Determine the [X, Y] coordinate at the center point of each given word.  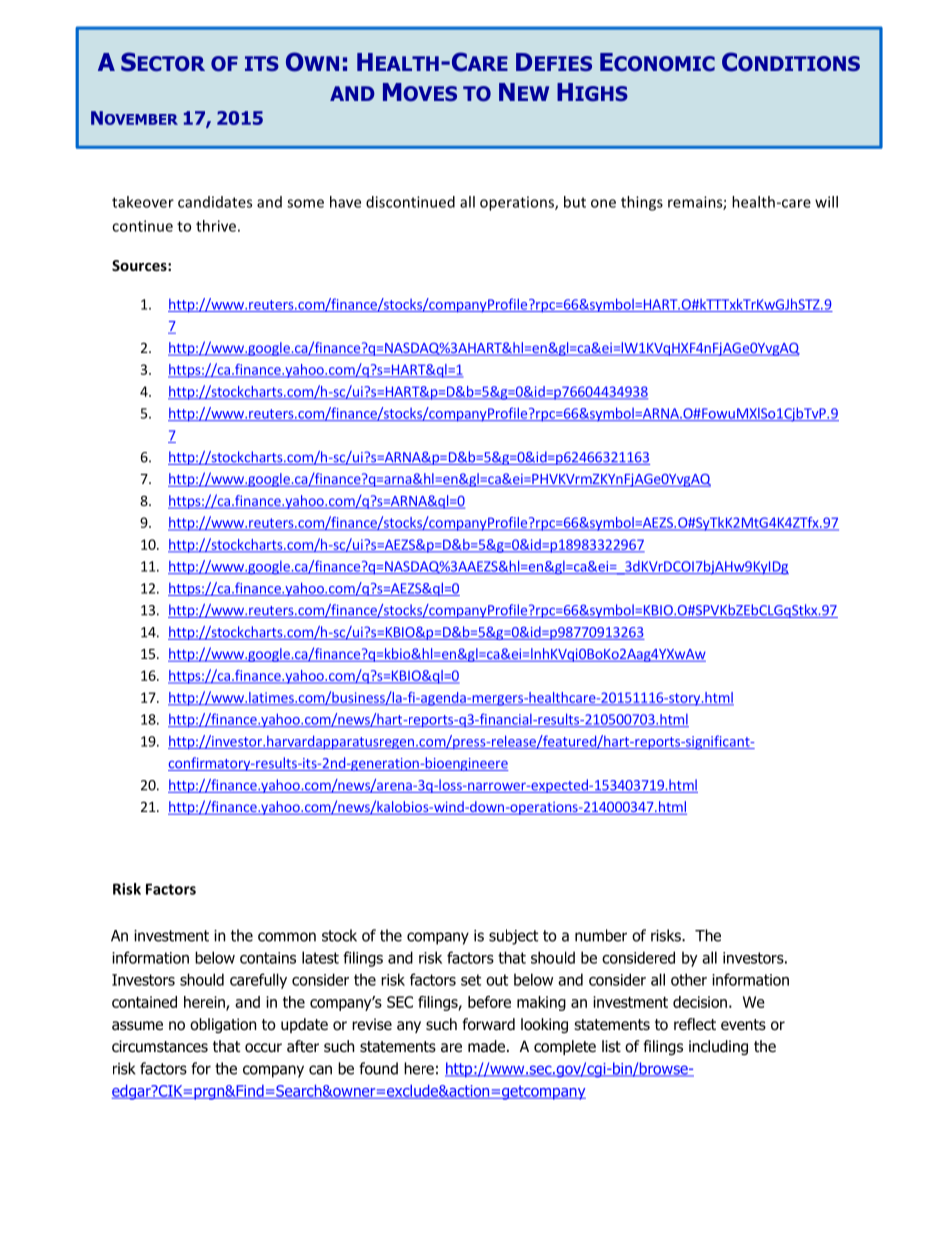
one [603, 203]
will [826, 202]
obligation [223, 1025]
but [575, 202]
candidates [215, 202]
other [689, 979]
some [305, 203]
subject [513, 937]
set [471, 980]
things [642, 203]
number [601, 935]
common [287, 937]
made [486, 1046]
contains [268, 958]
